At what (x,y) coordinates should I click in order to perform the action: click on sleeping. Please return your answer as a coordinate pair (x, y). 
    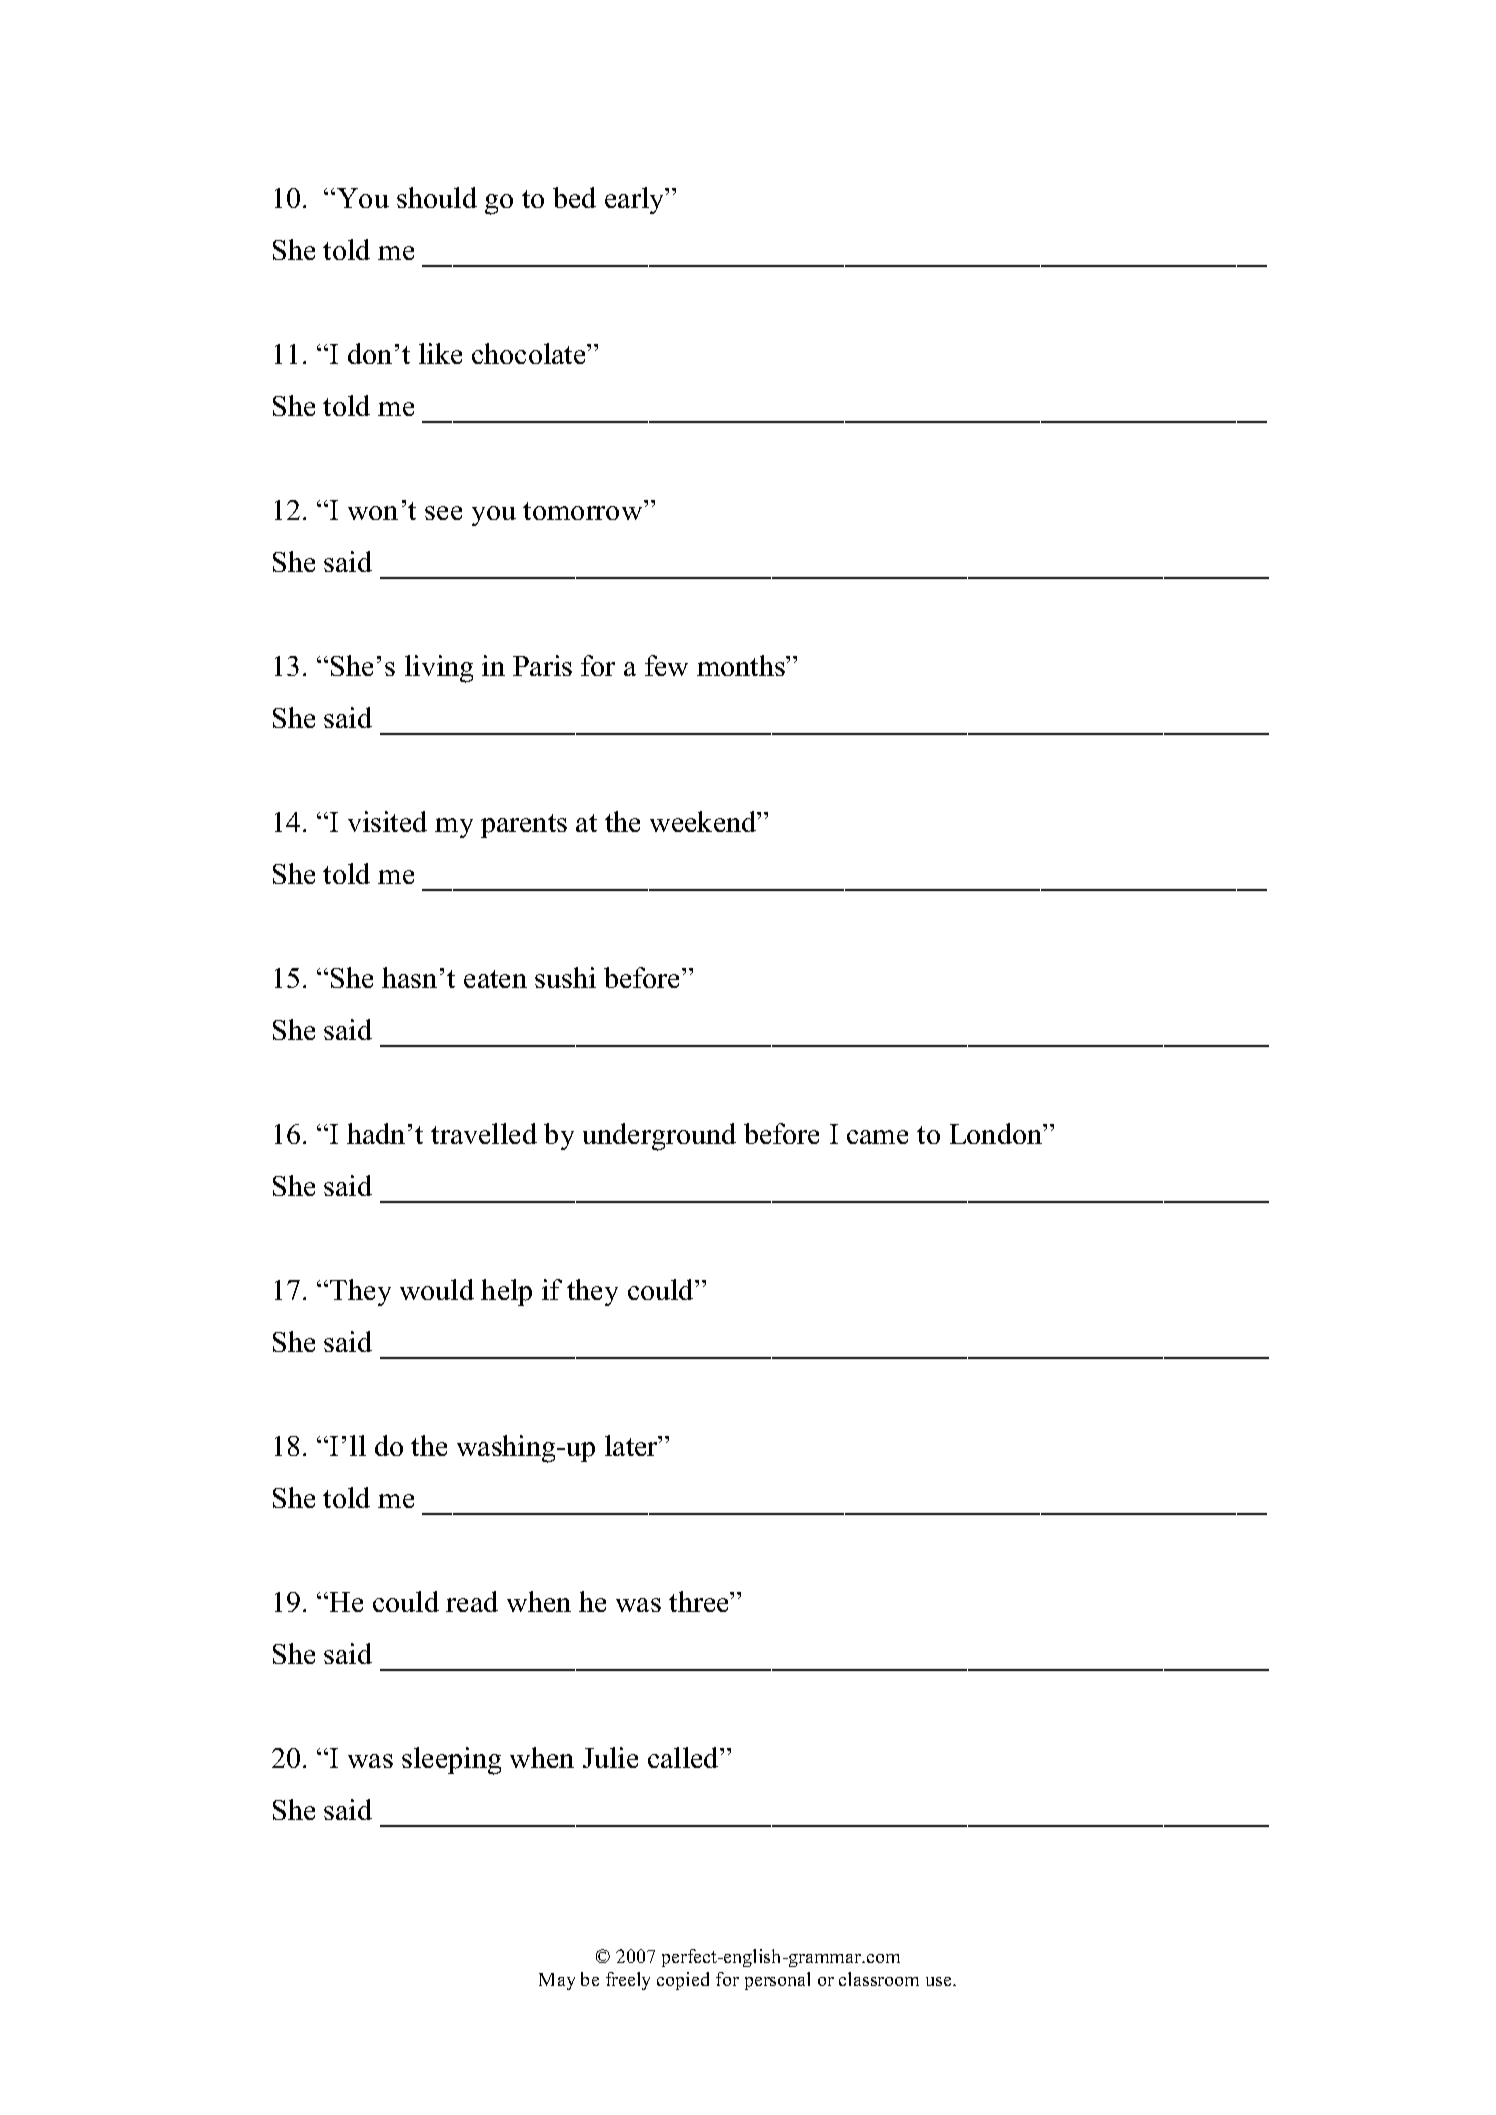
    Looking at the image, I should click on (451, 1761).
